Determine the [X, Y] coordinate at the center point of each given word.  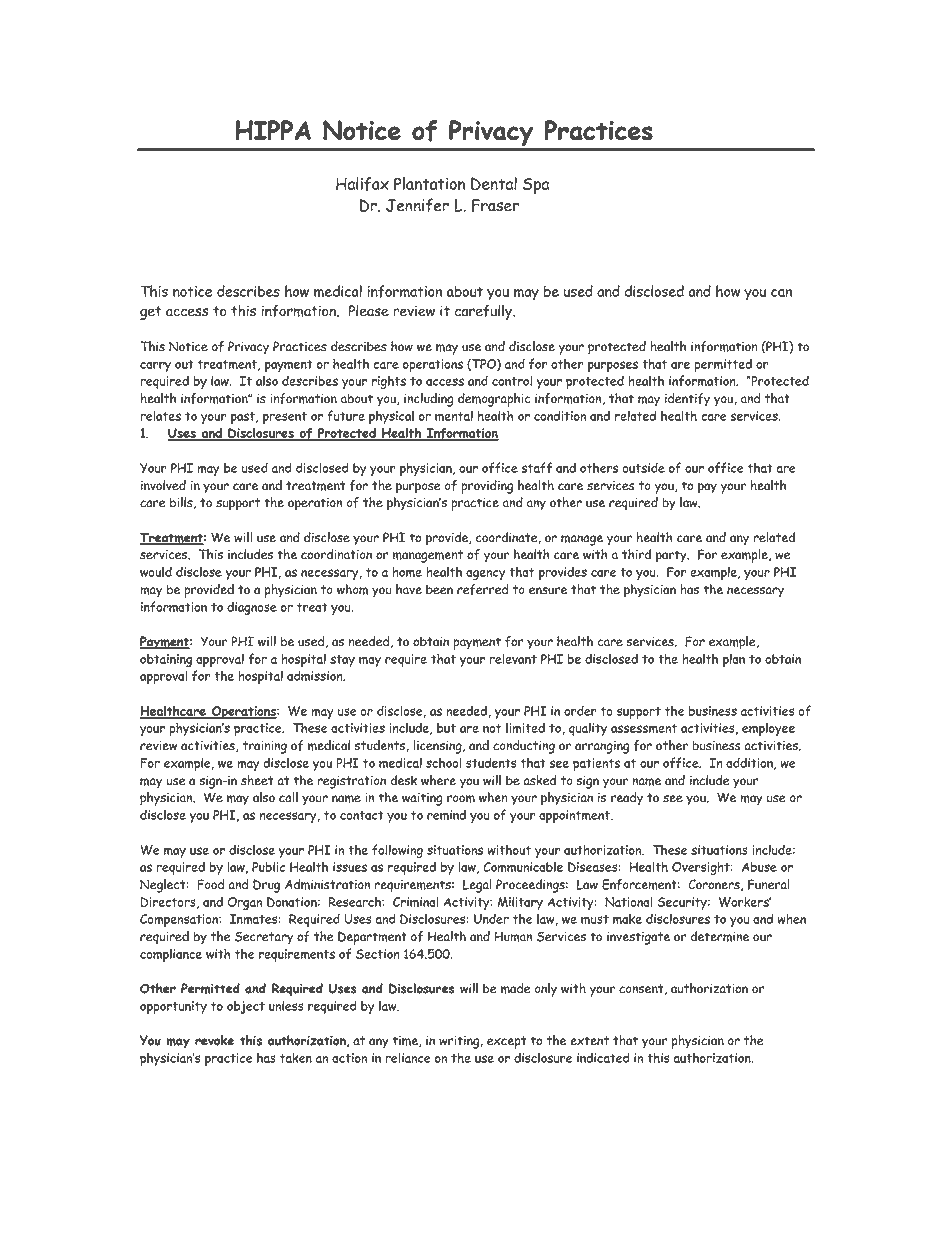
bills [182, 503]
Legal [477, 886]
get [150, 313]
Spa [536, 186]
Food [211, 884]
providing [487, 487]
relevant [513, 658]
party [672, 556]
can [781, 293]
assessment [644, 728]
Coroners [715, 885]
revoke [214, 1040]
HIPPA [273, 130]
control [512, 380]
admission [316, 675]
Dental [494, 184]
